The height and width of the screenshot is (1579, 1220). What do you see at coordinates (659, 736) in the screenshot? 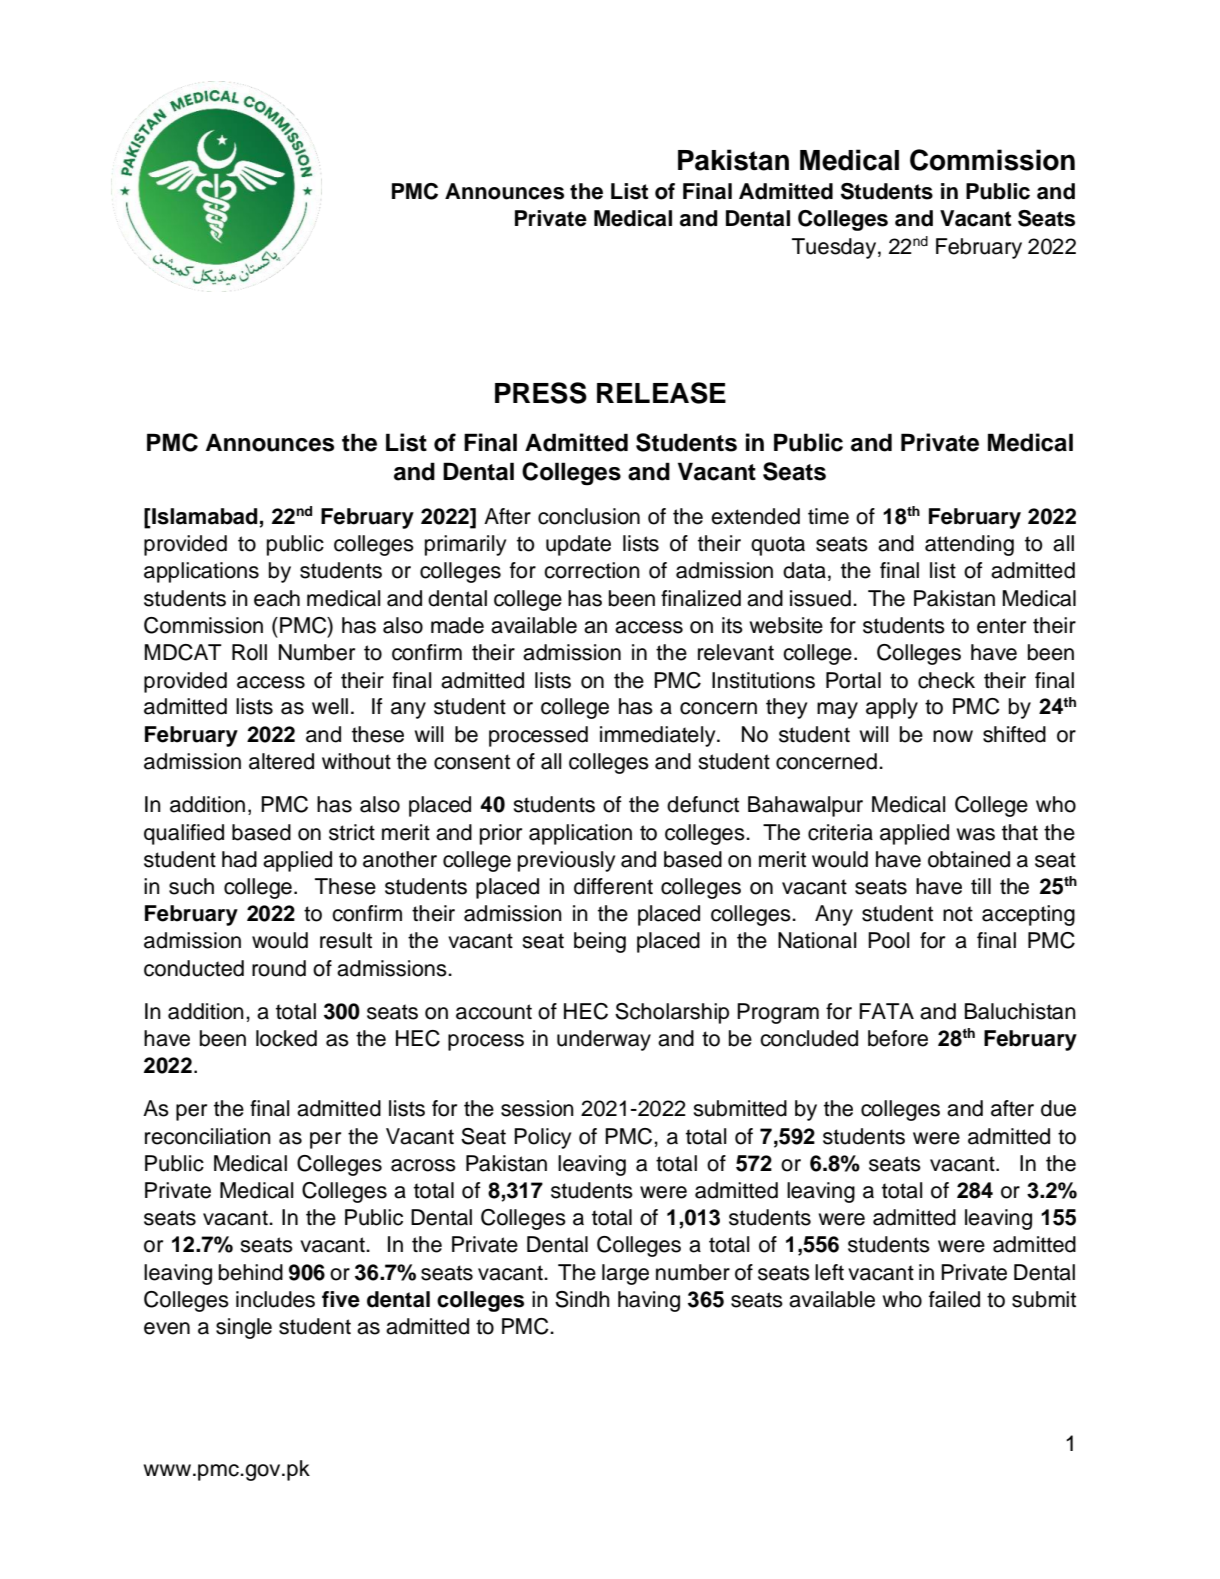
I see `immediately` at bounding box center [659, 736].
